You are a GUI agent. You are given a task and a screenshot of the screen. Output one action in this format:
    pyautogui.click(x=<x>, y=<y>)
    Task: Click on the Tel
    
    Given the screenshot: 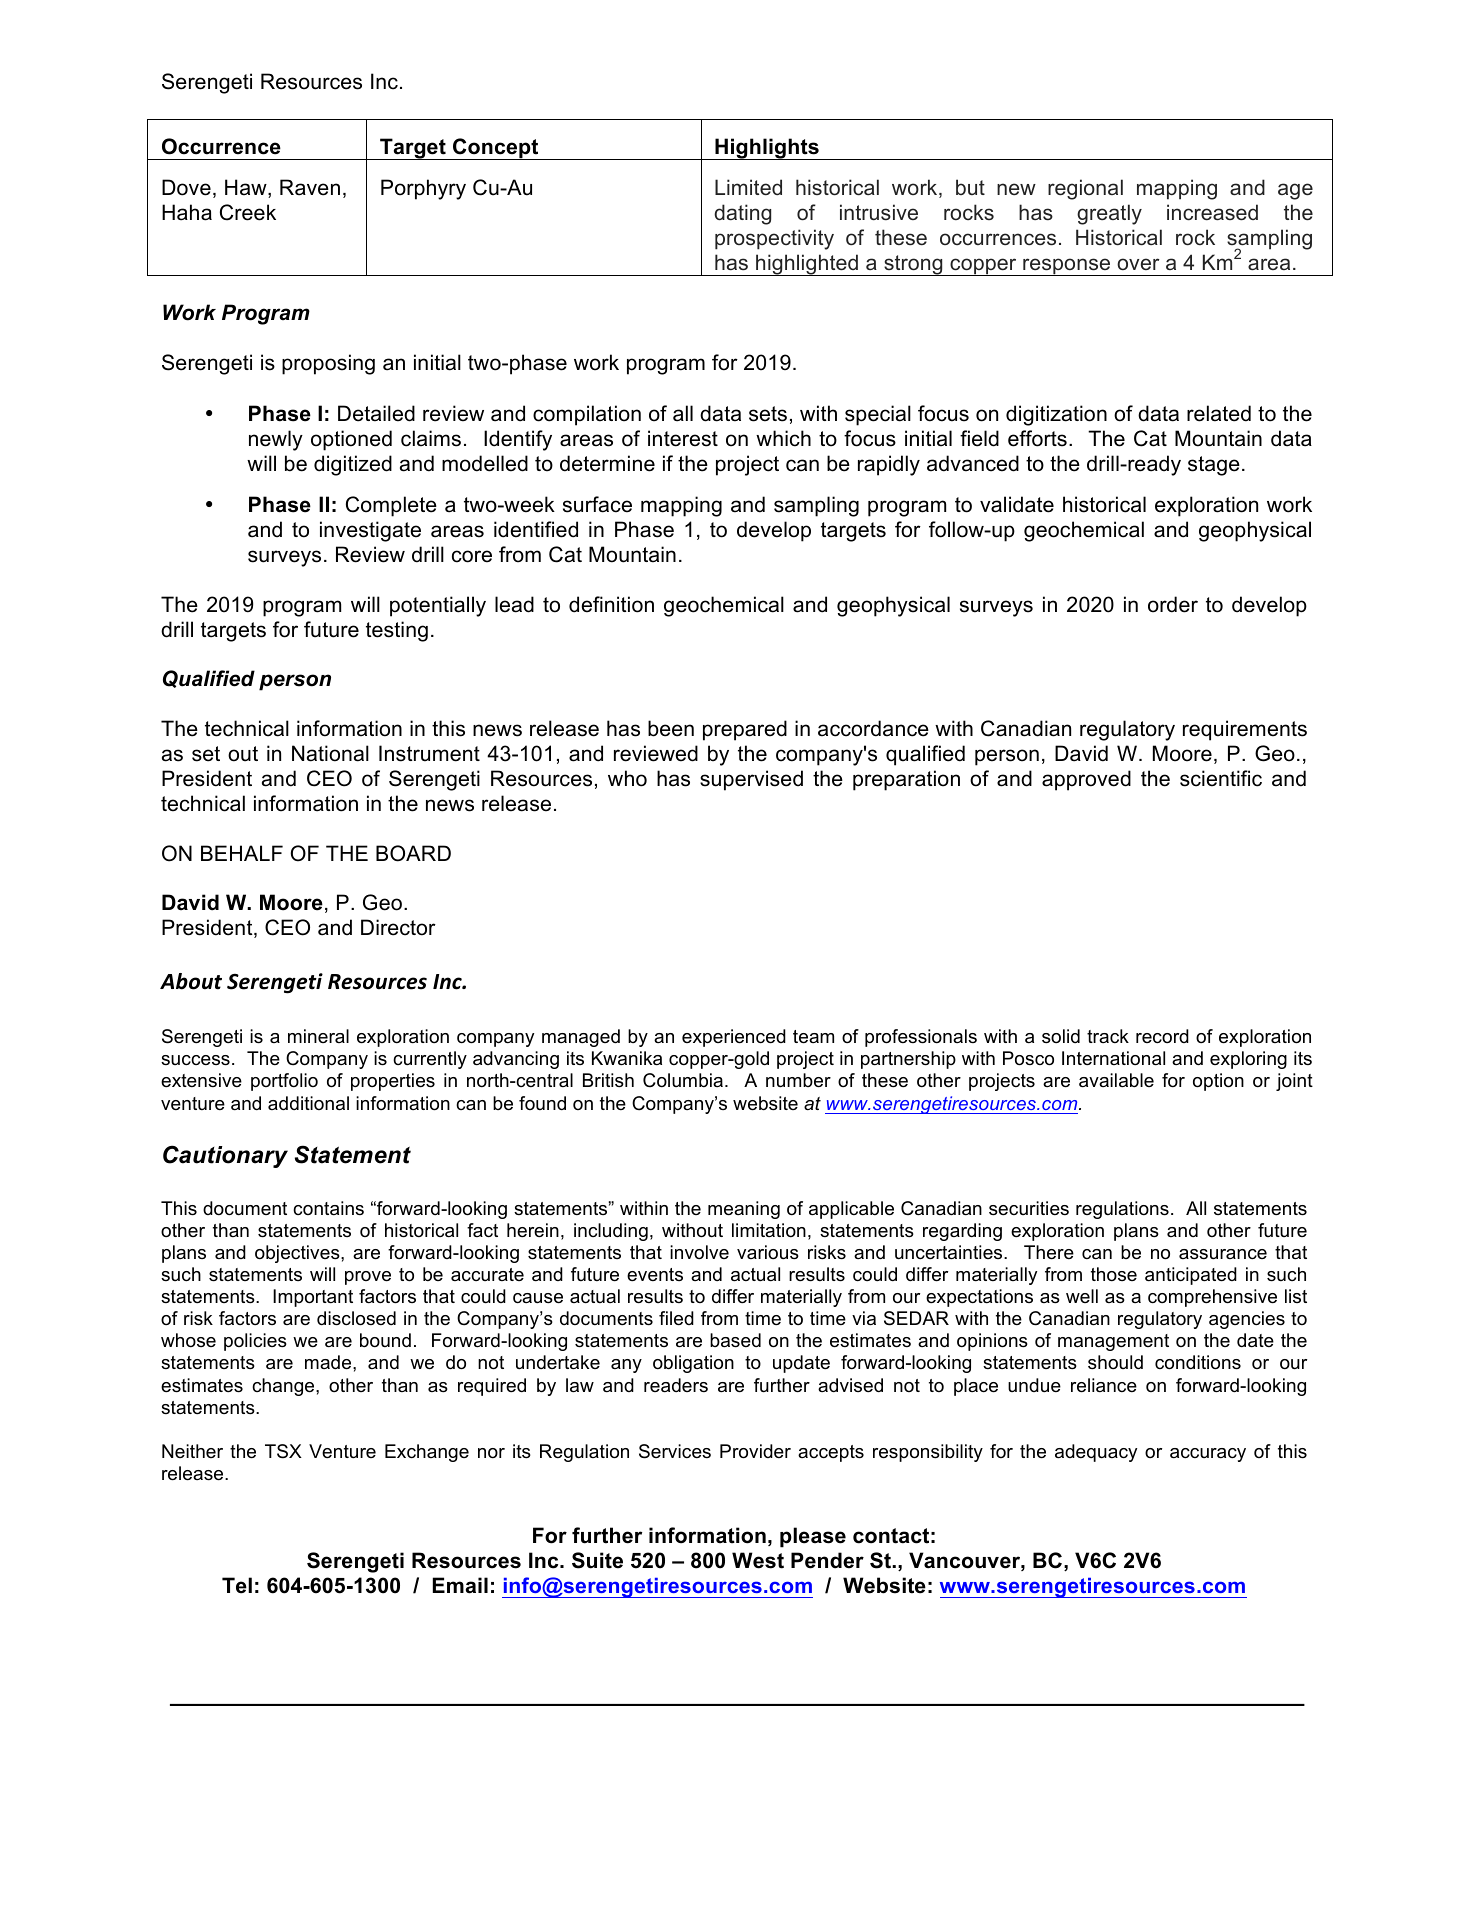 What is the action you would take?
    pyautogui.click(x=237, y=1585)
